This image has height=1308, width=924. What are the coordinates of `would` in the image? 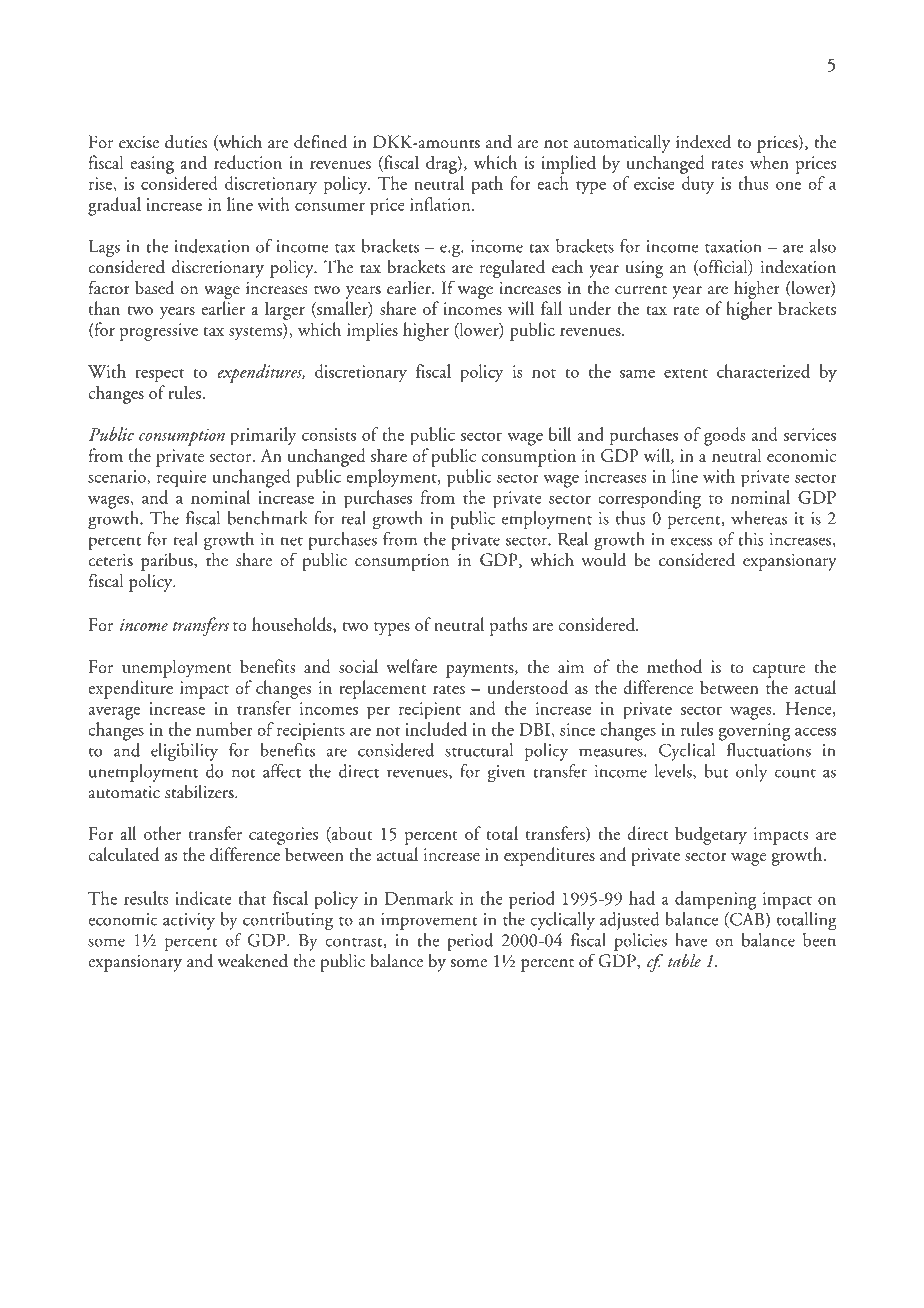 It's located at (603, 558).
